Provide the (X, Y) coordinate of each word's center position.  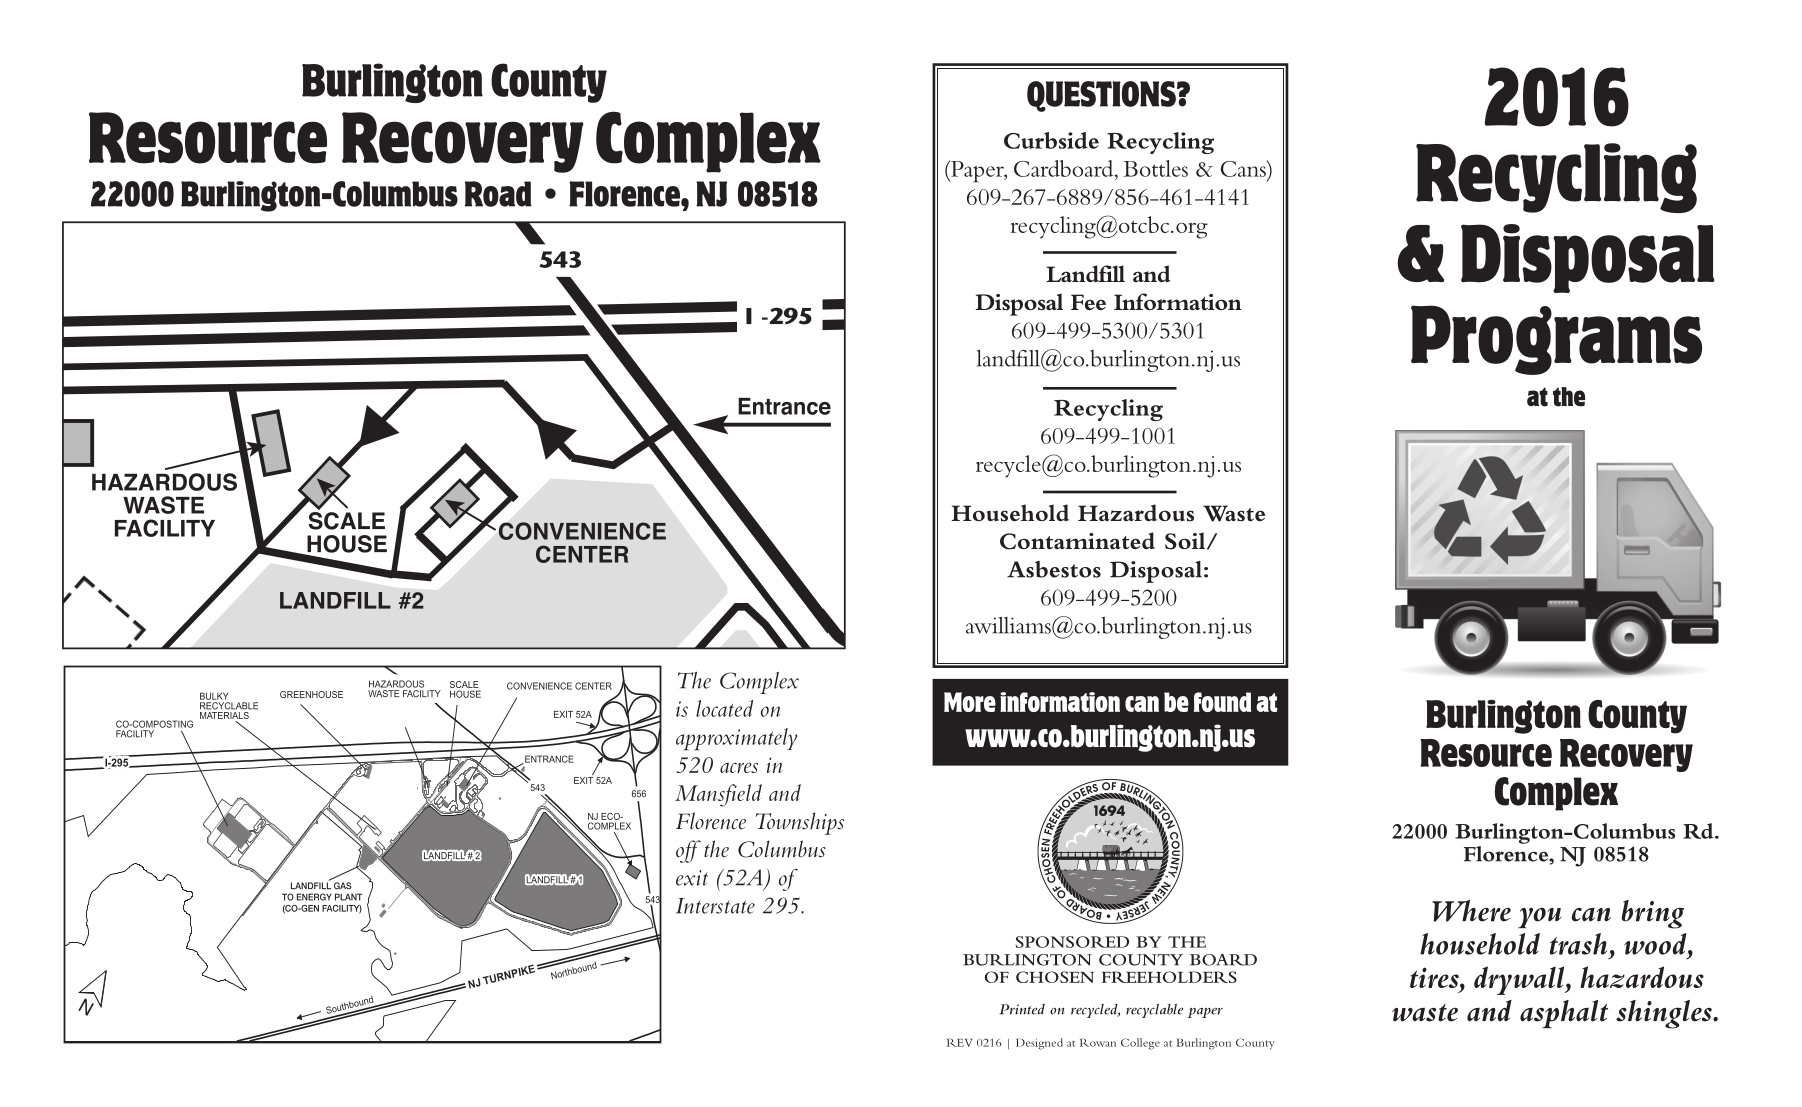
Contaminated (1077, 541)
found (1222, 702)
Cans (1244, 168)
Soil (1185, 541)
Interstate (715, 906)
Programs (1556, 340)
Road (498, 194)
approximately (736, 739)
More (970, 702)
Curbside (1051, 140)
